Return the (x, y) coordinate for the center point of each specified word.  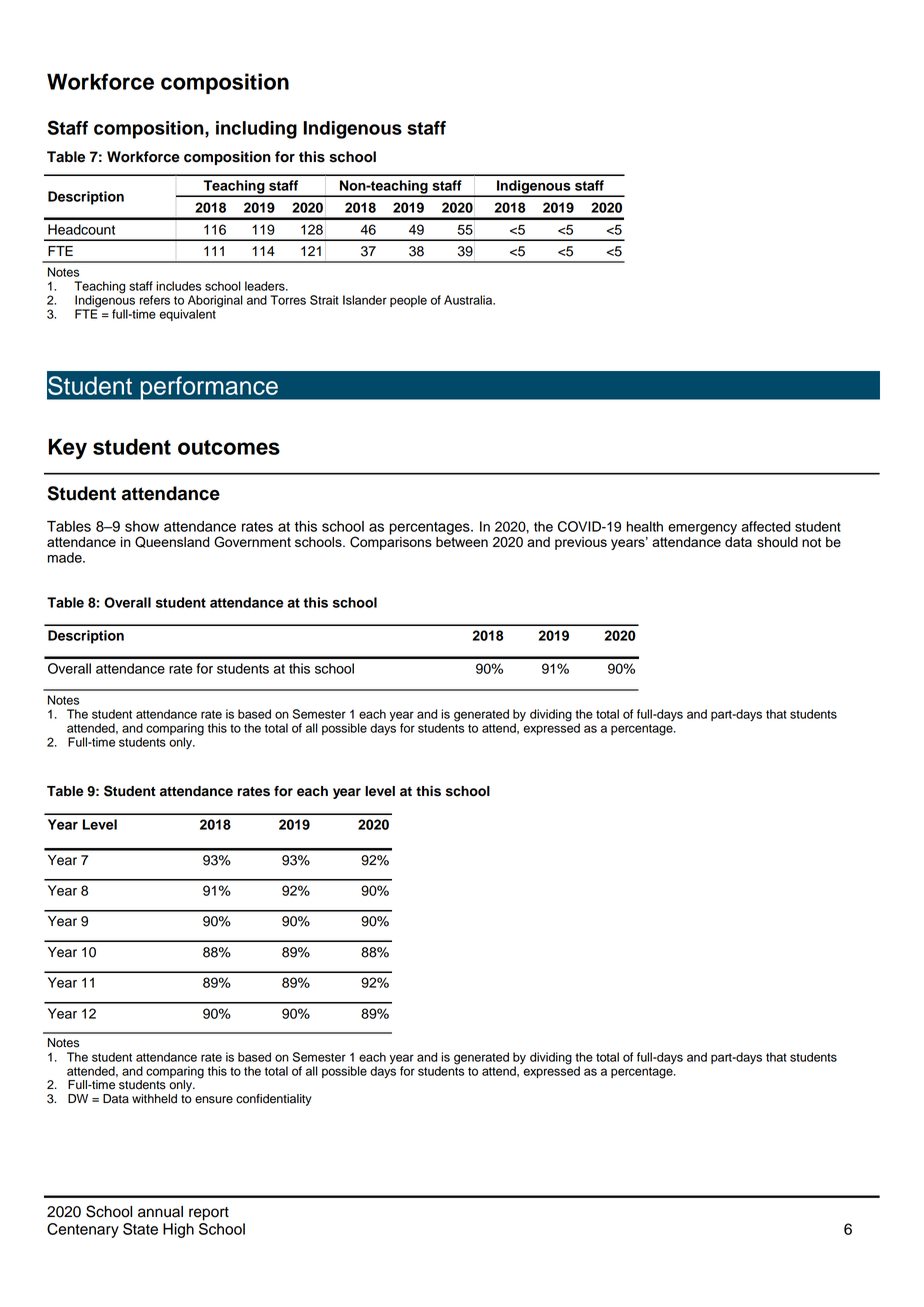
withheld (154, 1099)
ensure (214, 1100)
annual (160, 1212)
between (462, 540)
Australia (469, 300)
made (66, 557)
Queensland (172, 542)
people (408, 301)
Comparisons (391, 542)
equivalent (187, 315)
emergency (702, 529)
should (777, 542)
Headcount (81, 229)
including (256, 130)
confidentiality (274, 1100)
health (645, 526)
